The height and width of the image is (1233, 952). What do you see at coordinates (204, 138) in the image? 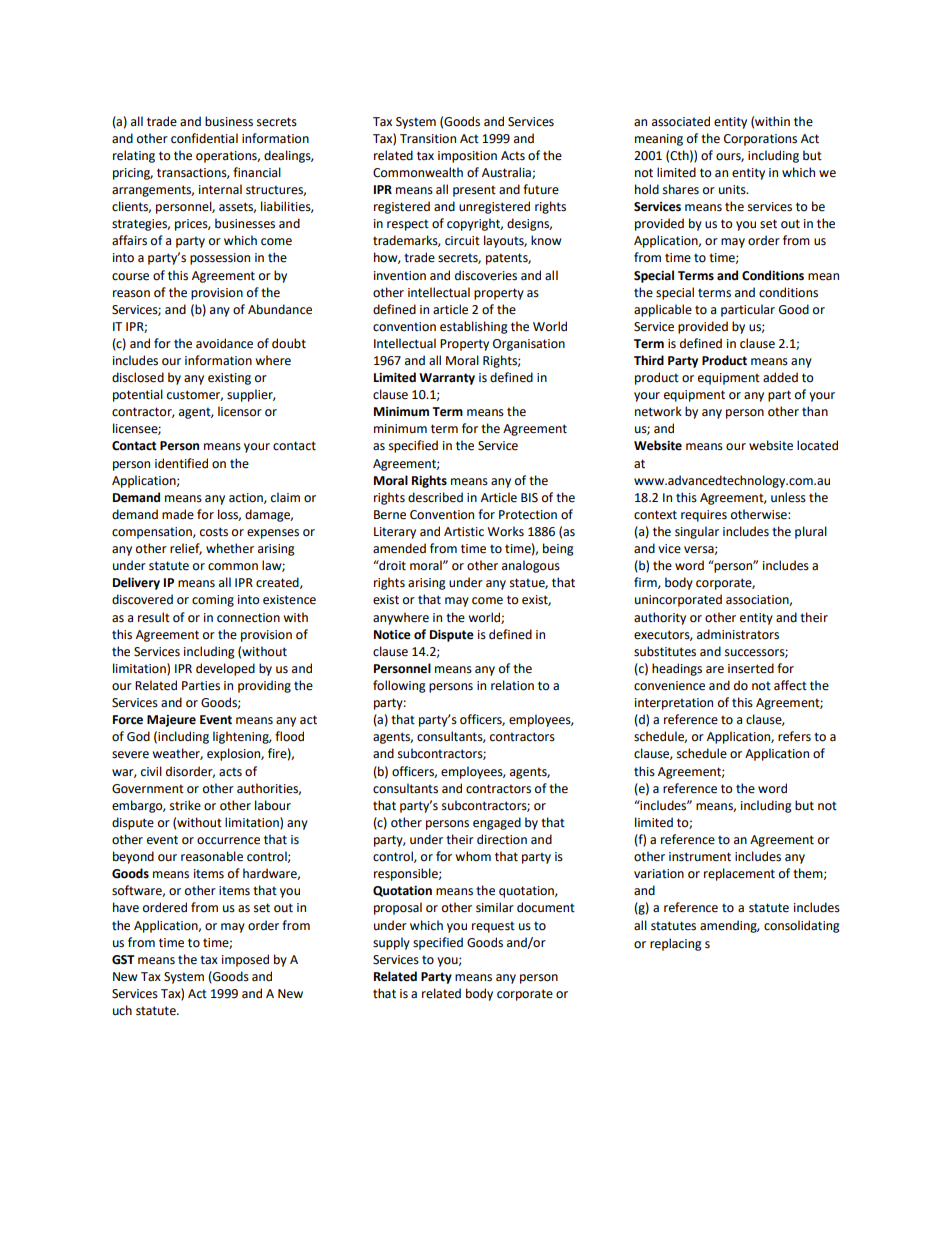
I see `confidential` at bounding box center [204, 138].
